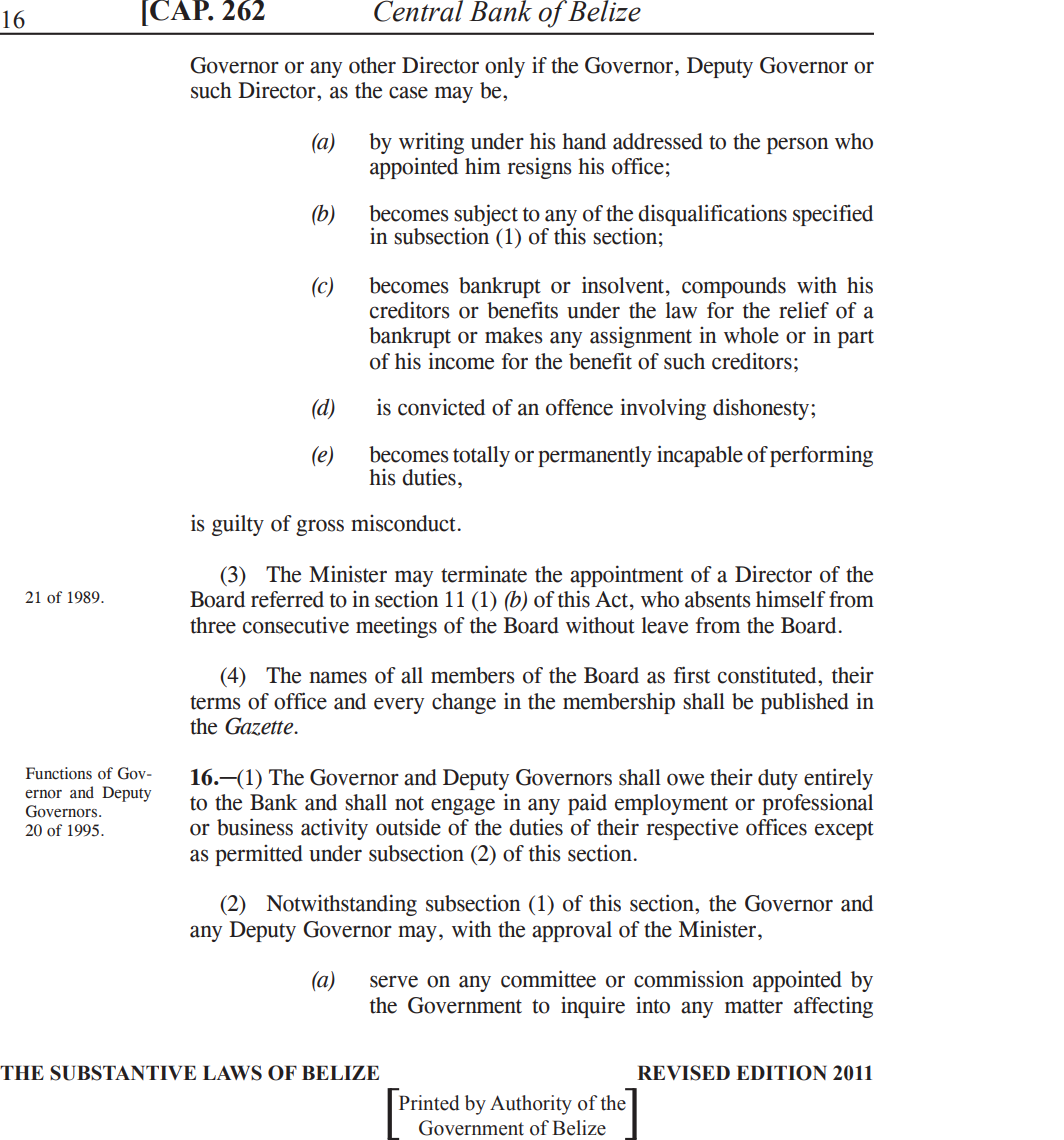 The width and height of the screenshot is (1064, 1140). Describe the element at coordinates (372, 65) in the screenshot. I see `other` at that location.
